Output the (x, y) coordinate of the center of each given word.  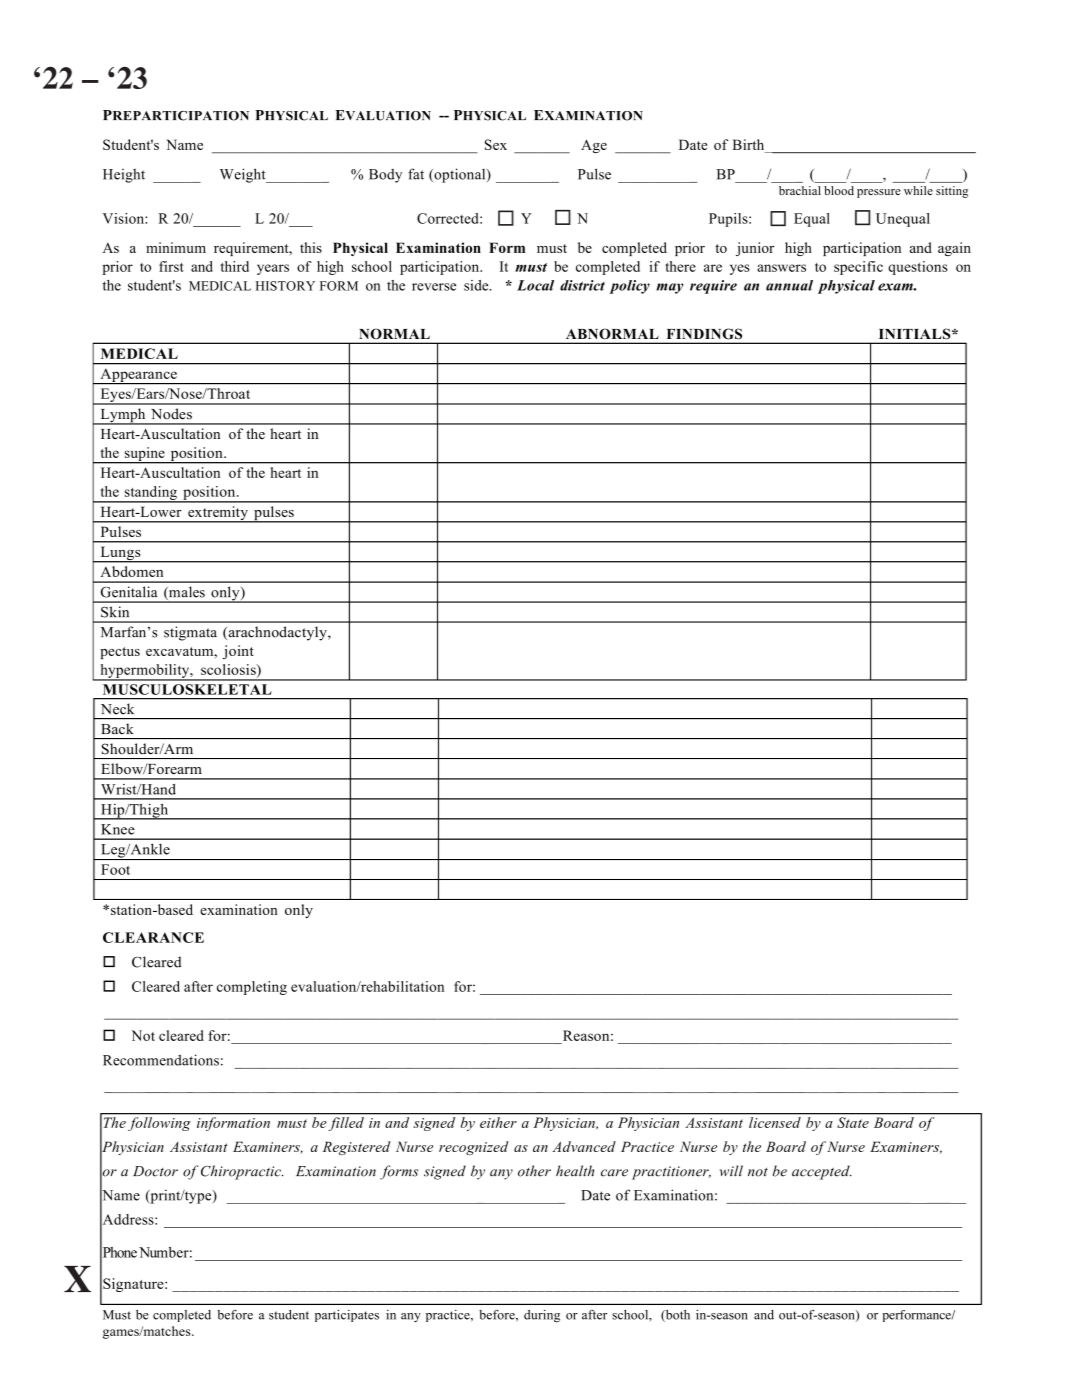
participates (347, 1316)
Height (124, 176)
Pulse (594, 174)
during (542, 1316)
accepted (822, 1172)
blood (839, 190)
